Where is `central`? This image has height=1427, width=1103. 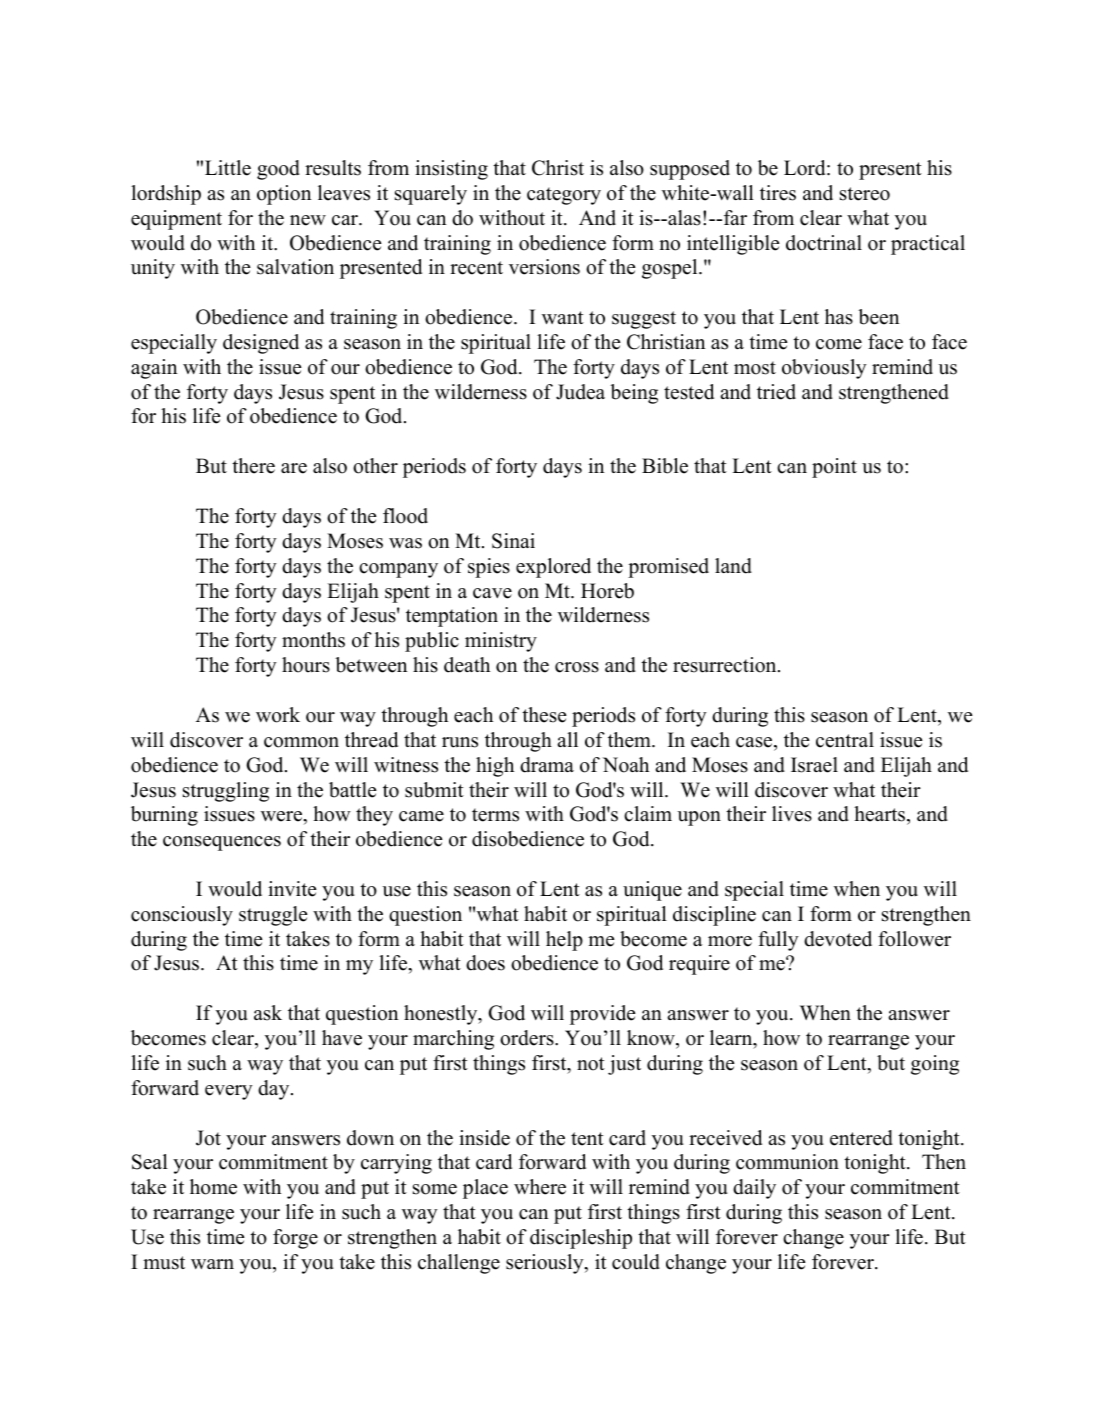 central is located at coordinates (845, 740).
